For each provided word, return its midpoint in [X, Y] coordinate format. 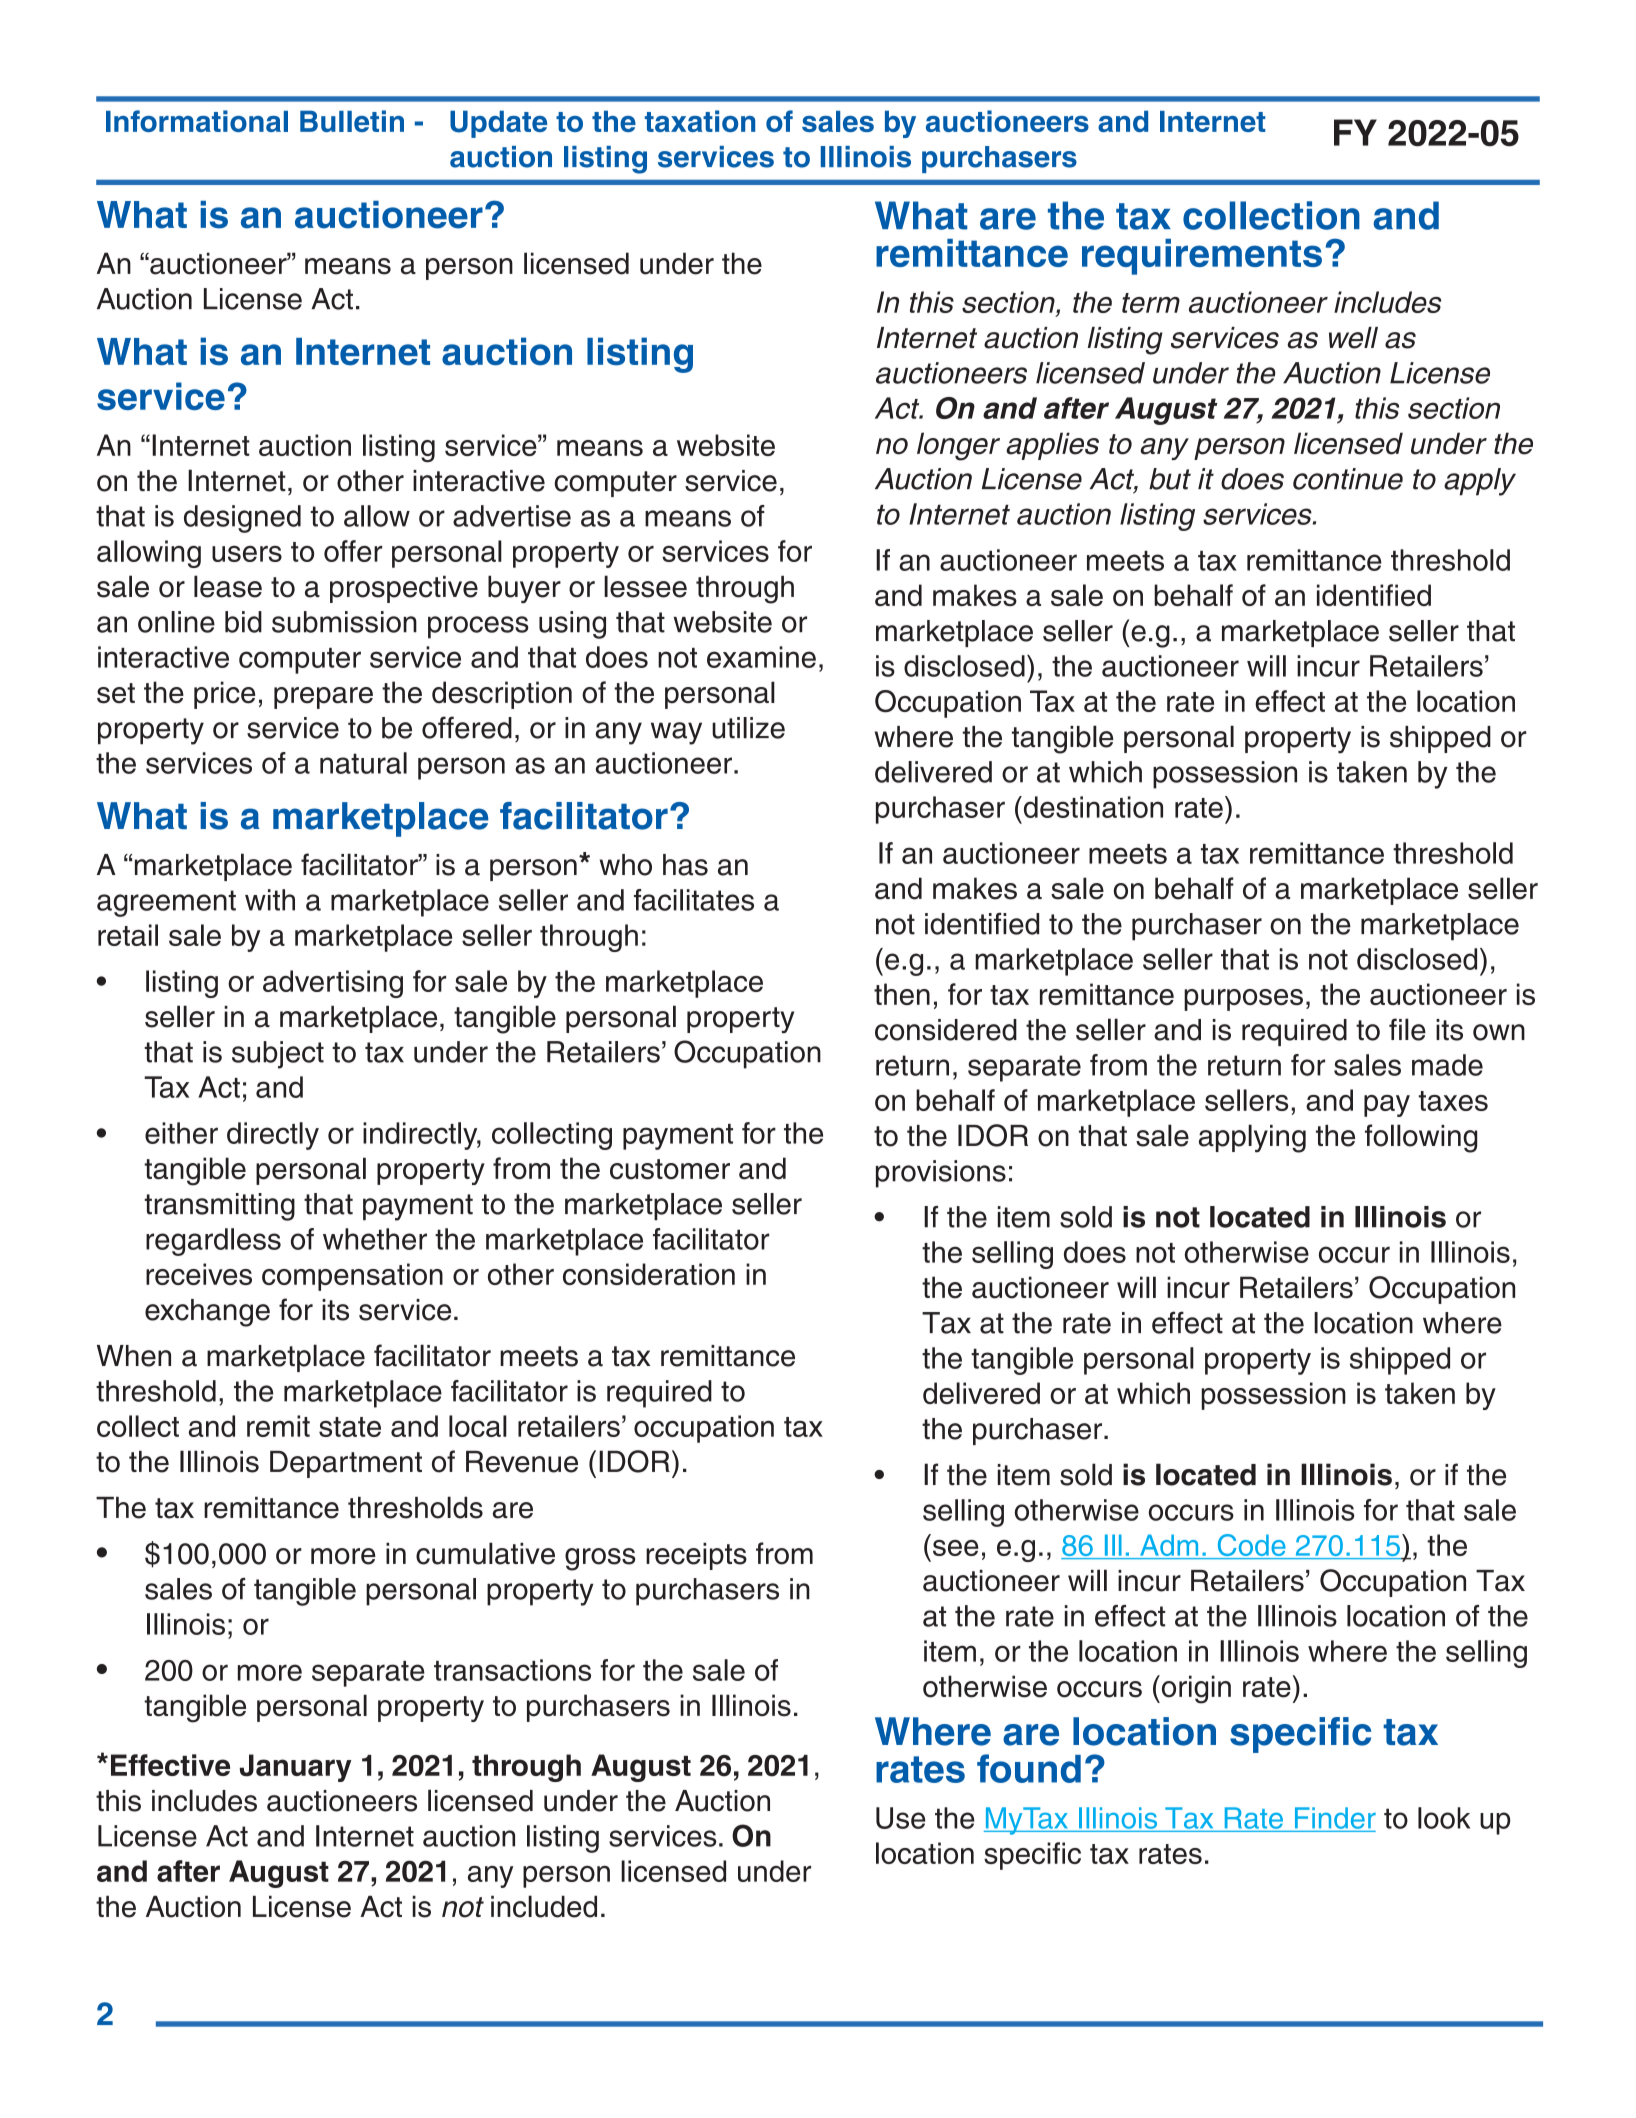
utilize [748, 728]
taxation [700, 121]
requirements [1202, 257]
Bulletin [352, 121]
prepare [323, 698]
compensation [352, 1277]
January [296, 1768]
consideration [649, 1274]
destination [1092, 807]
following [1421, 1138]
